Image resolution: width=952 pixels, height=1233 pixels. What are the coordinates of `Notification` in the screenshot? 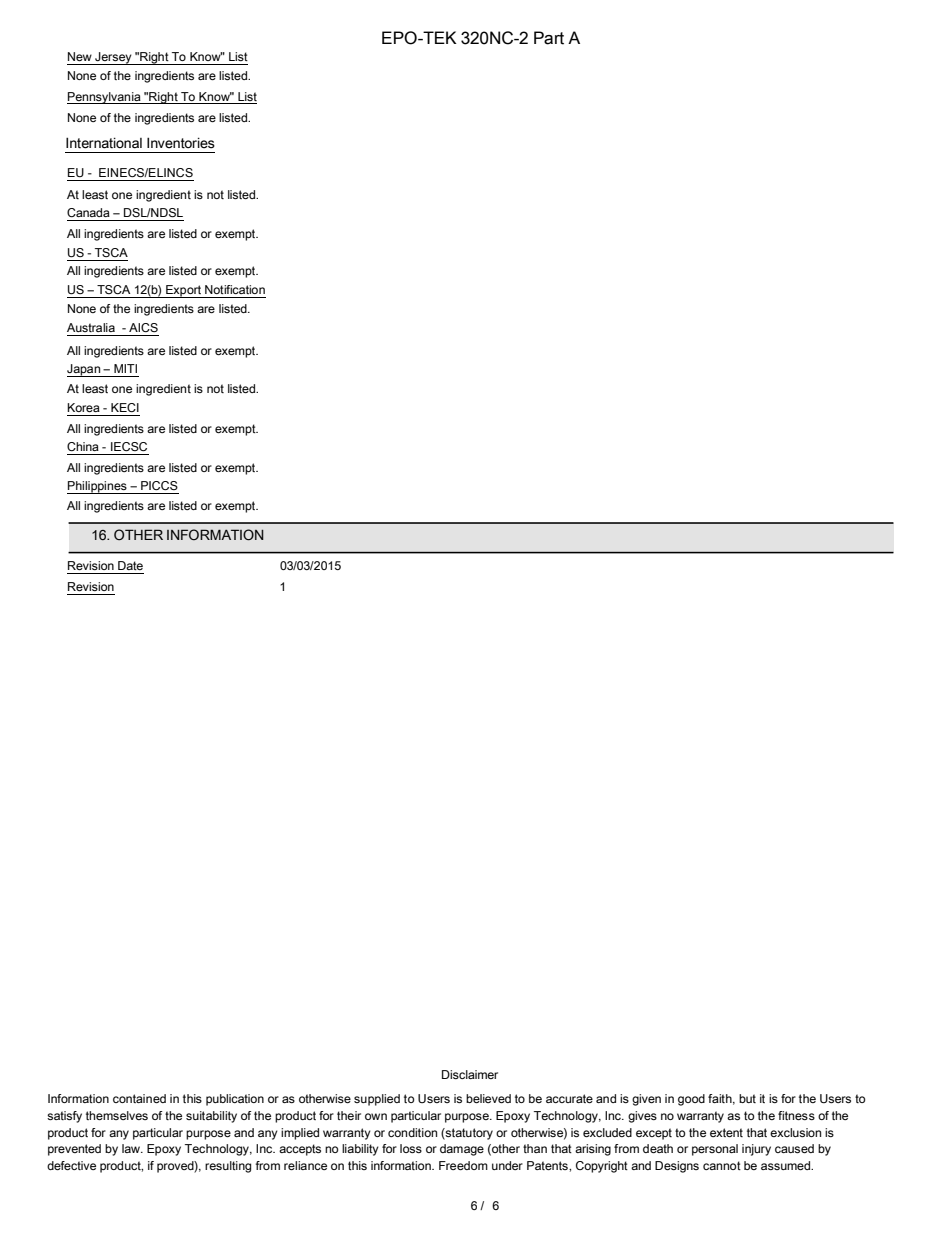 It's located at (235, 289).
